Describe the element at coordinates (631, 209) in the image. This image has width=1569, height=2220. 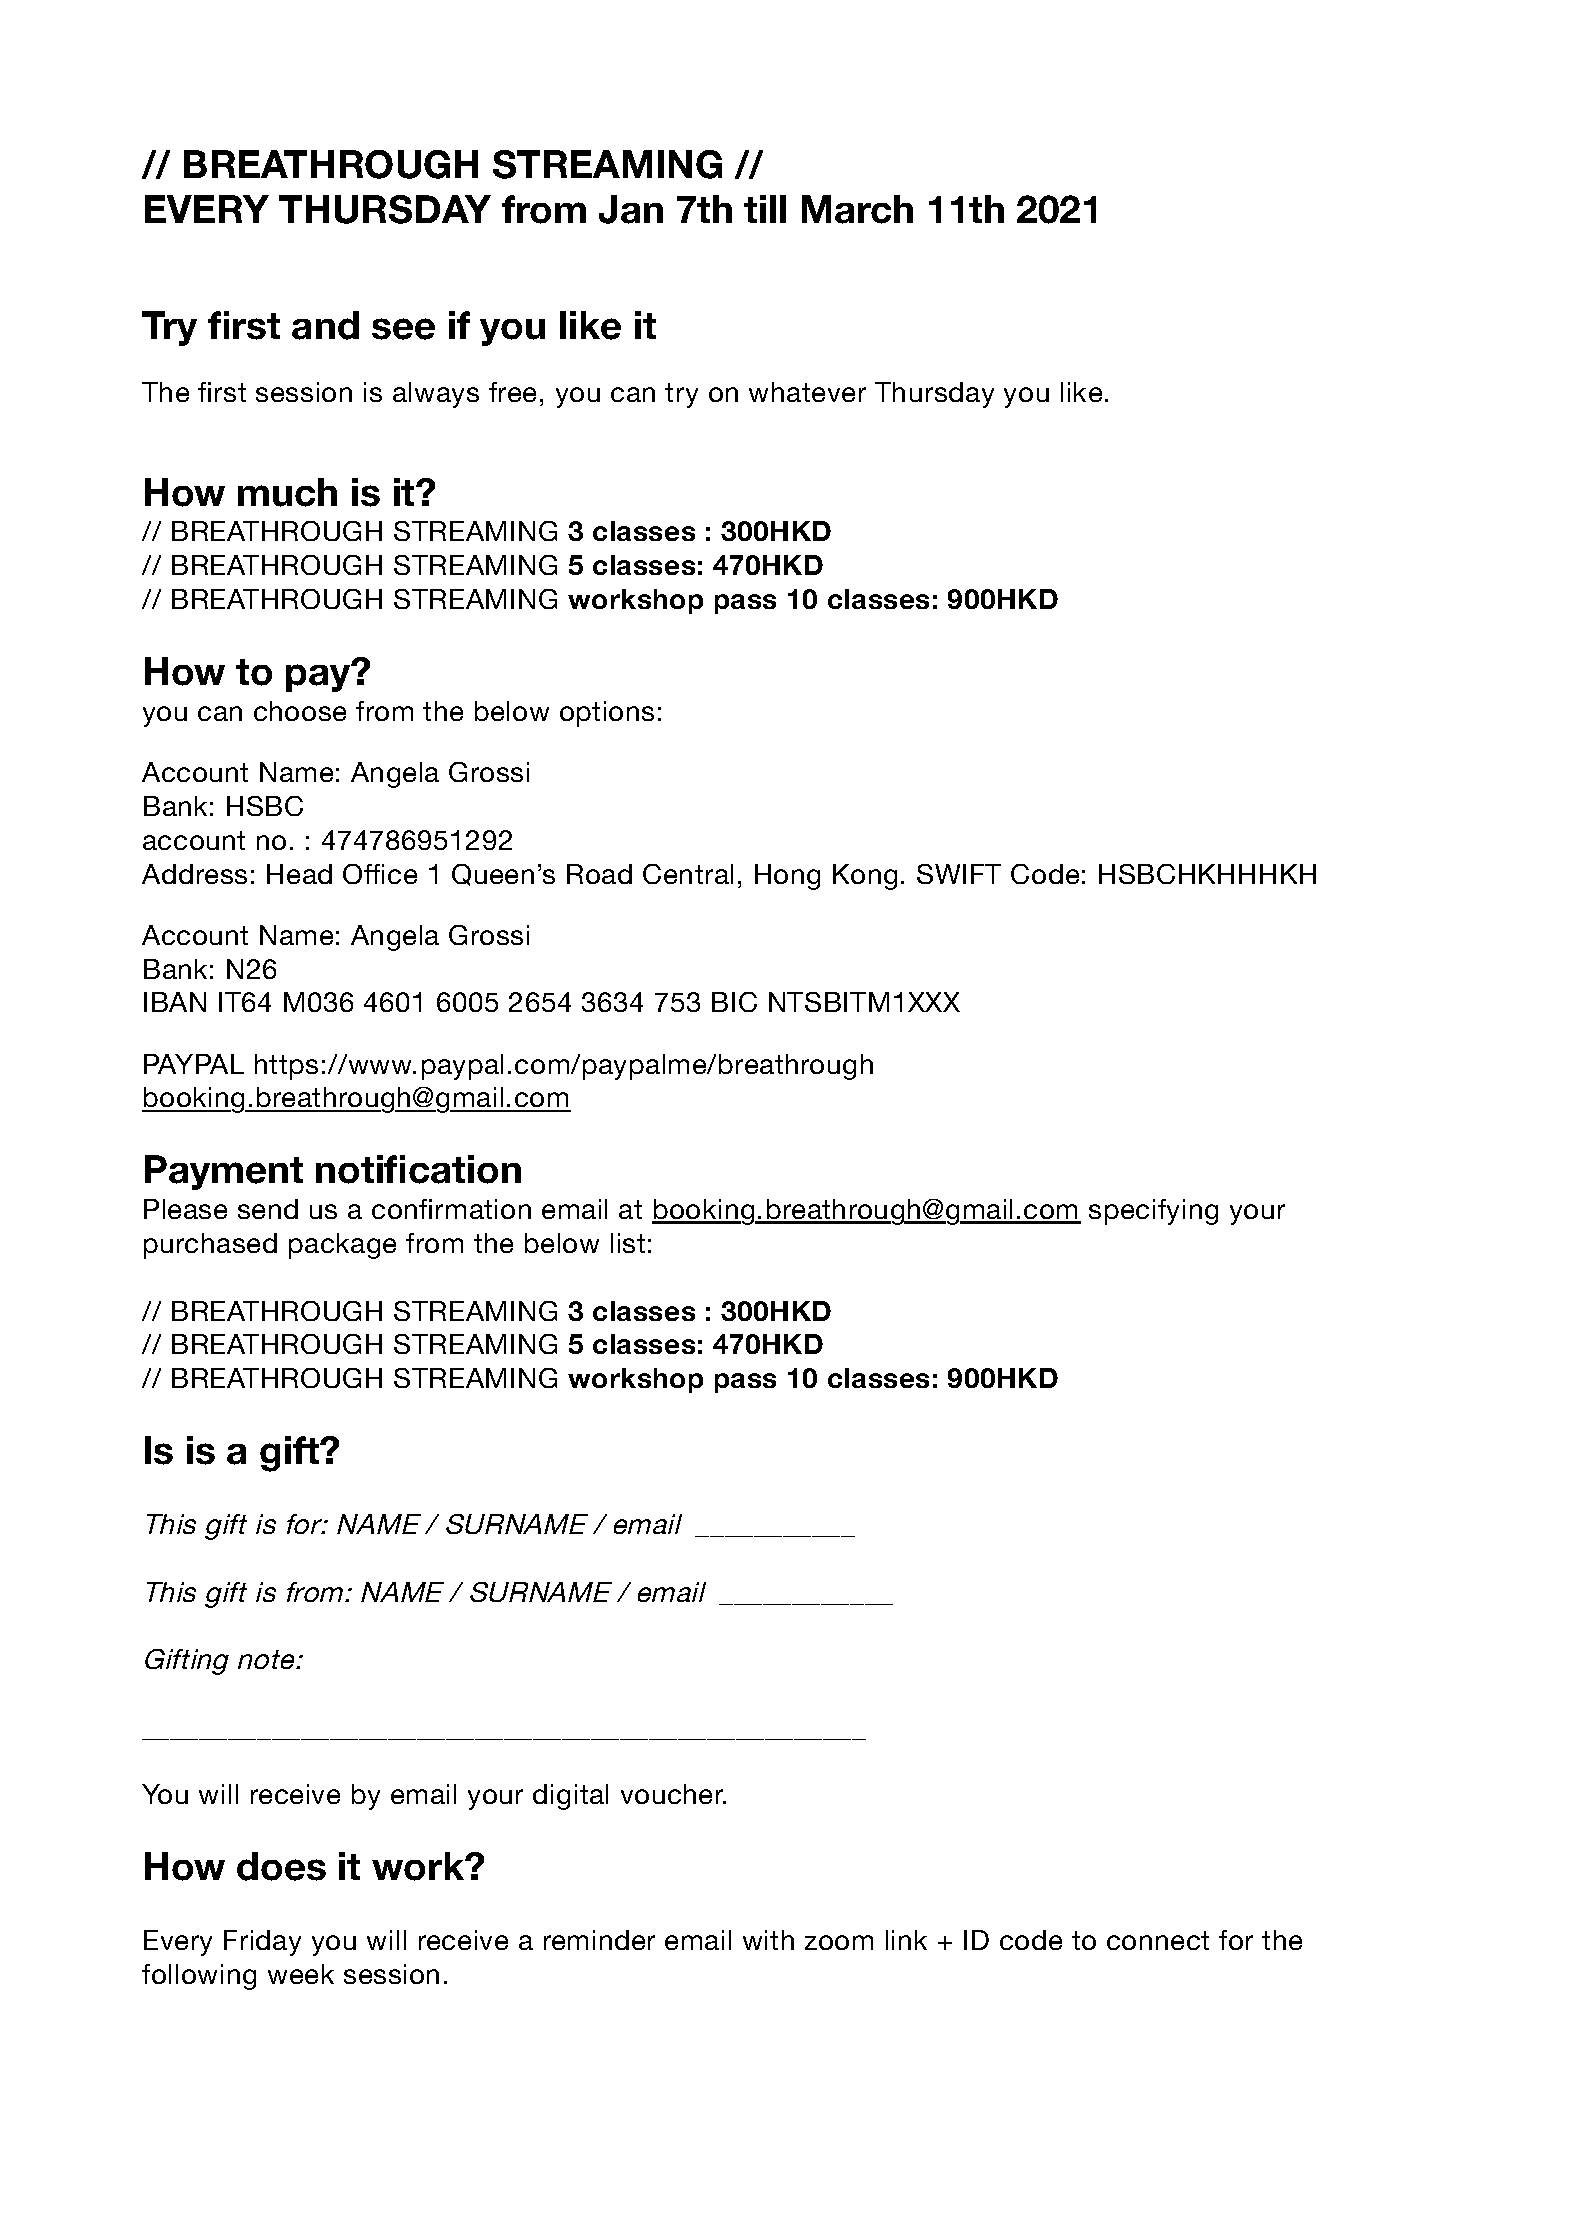
I see `Jan` at that location.
